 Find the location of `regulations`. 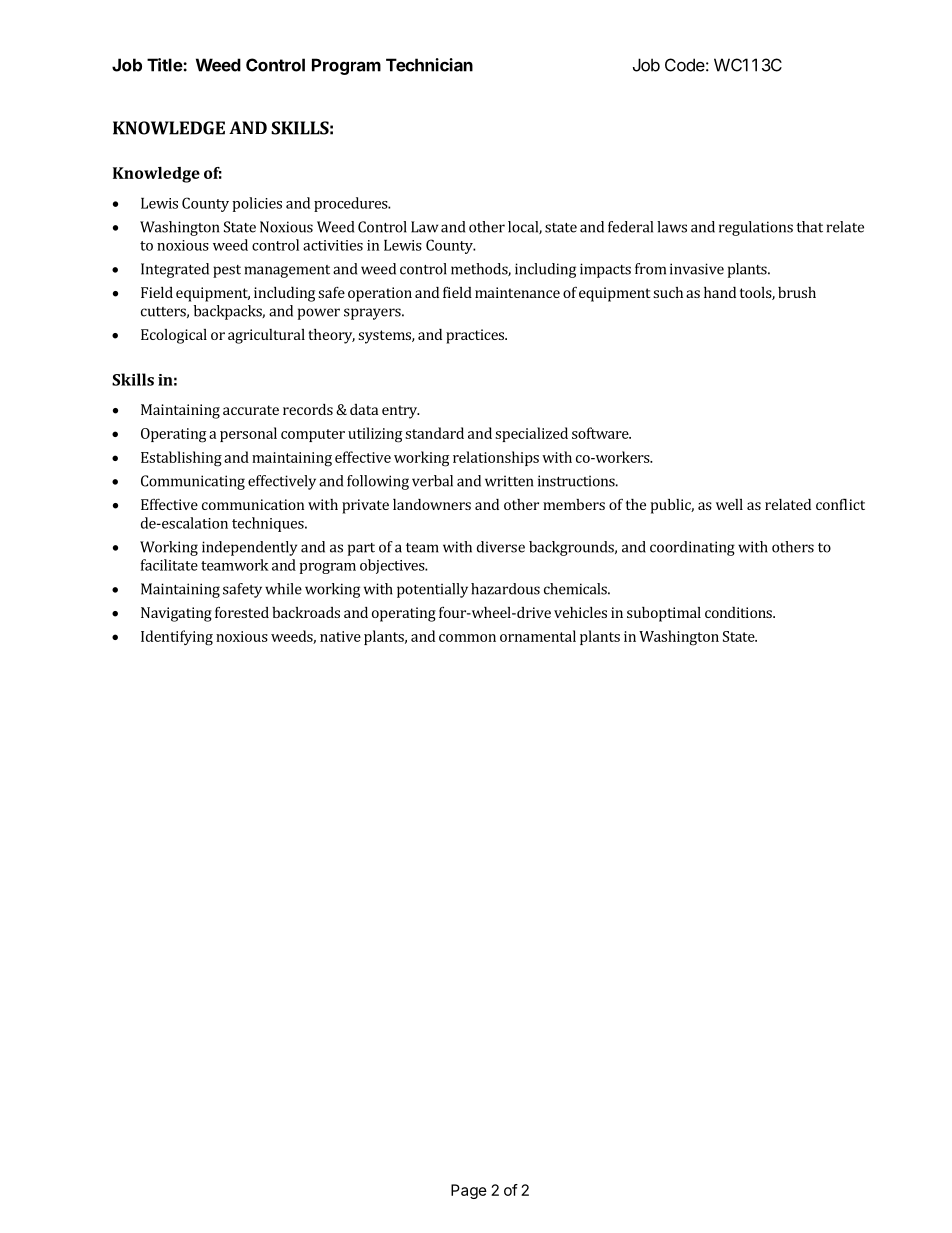

regulations is located at coordinates (756, 228).
